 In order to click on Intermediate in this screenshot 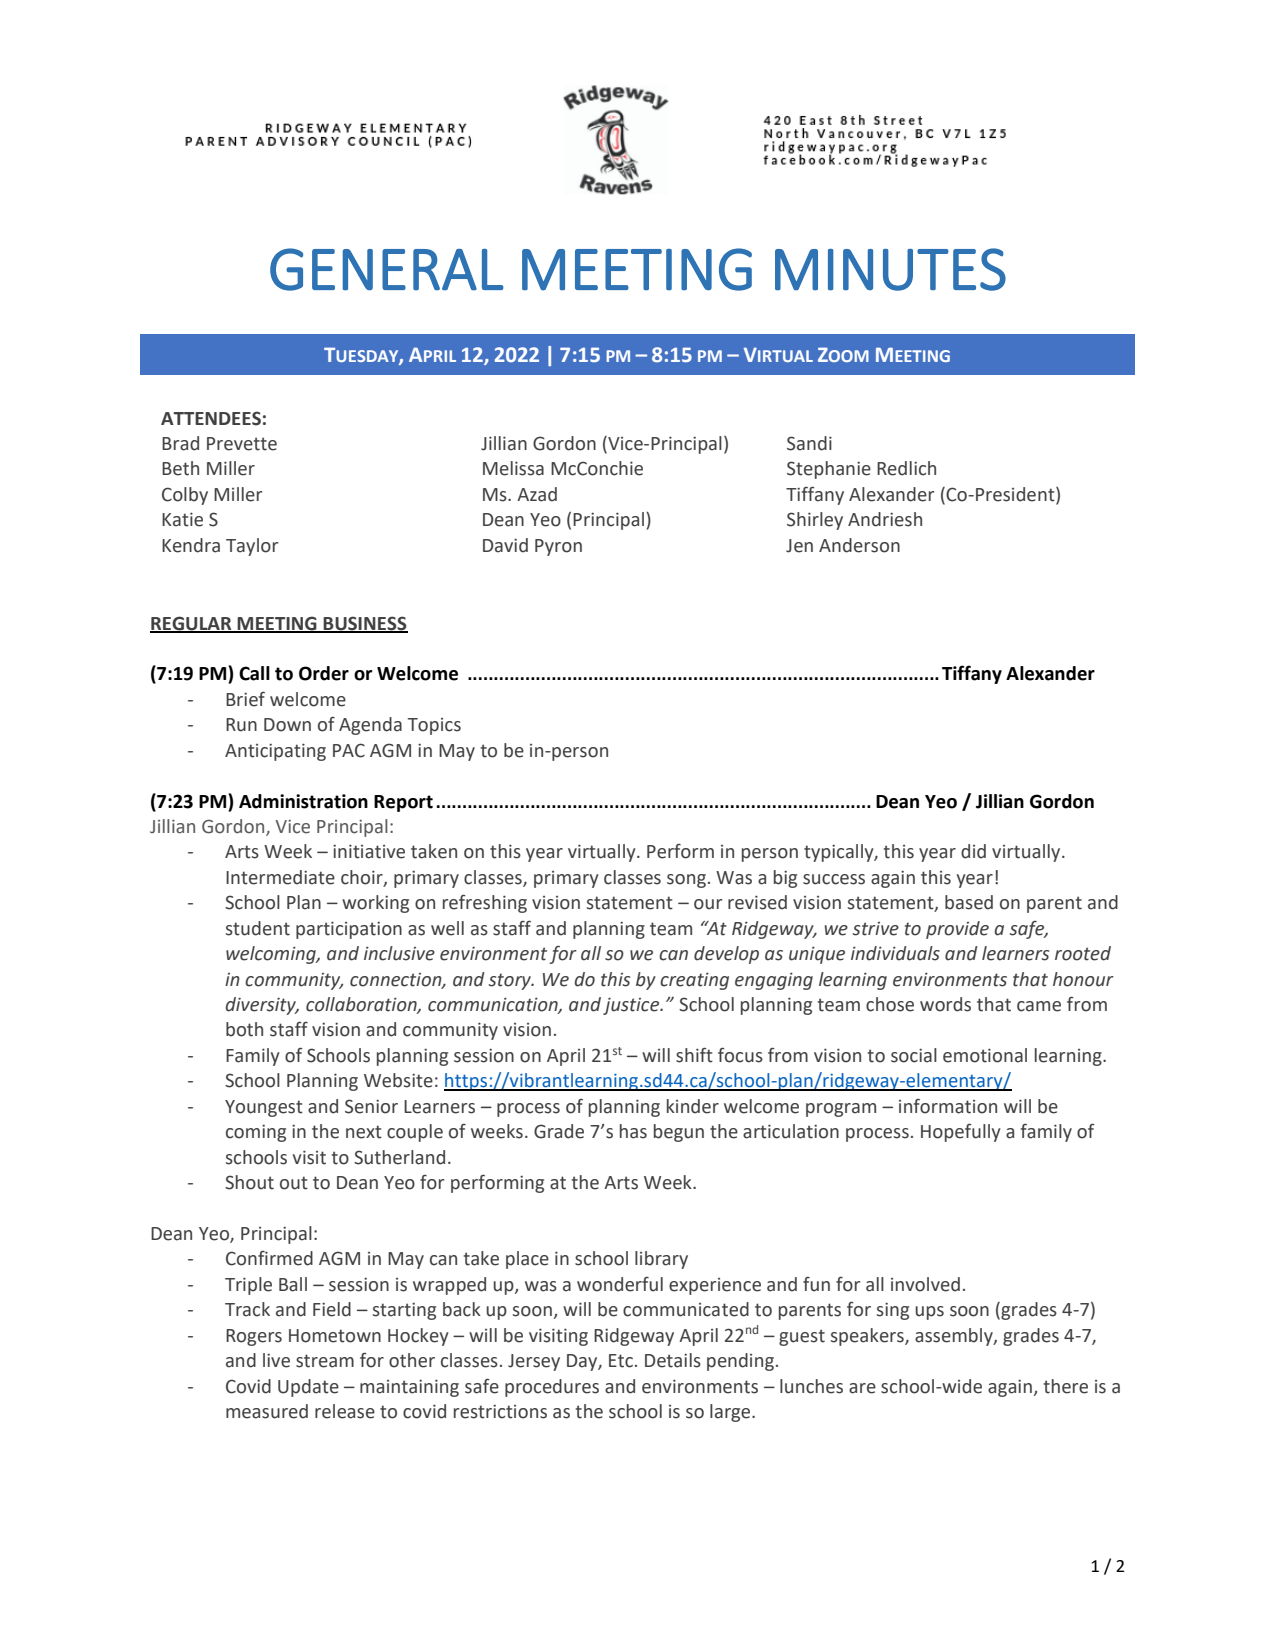, I will do `click(280, 877)`.
